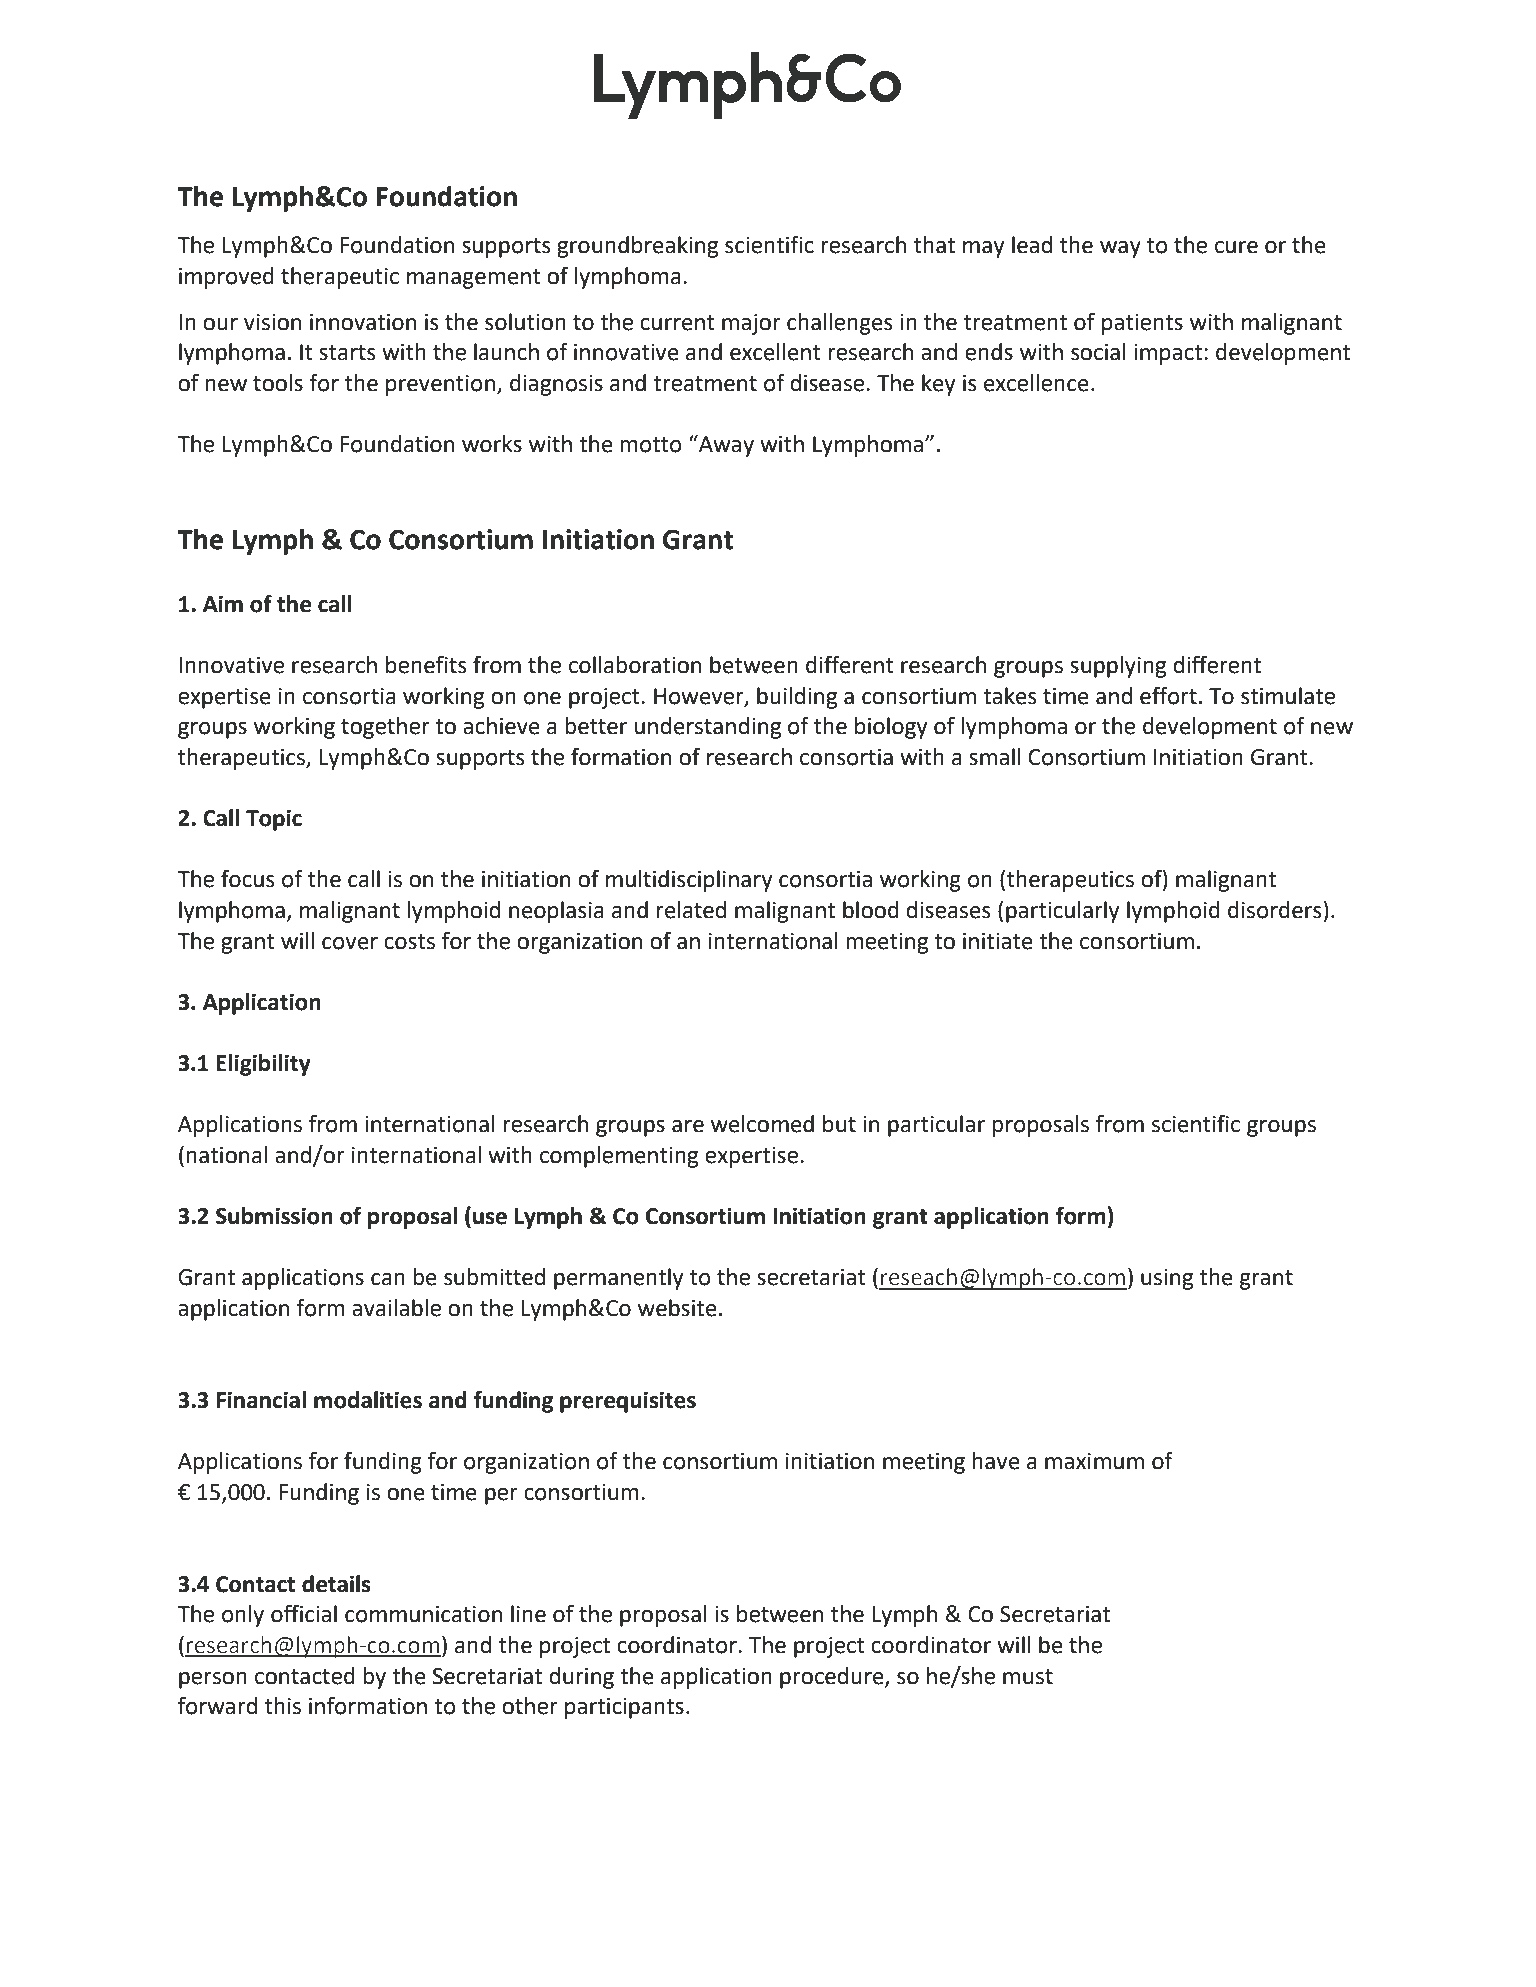 The width and height of the document is (1536, 1987). What do you see at coordinates (1028, 1677) in the document?
I see `must` at bounding box center [1028, 1677].
